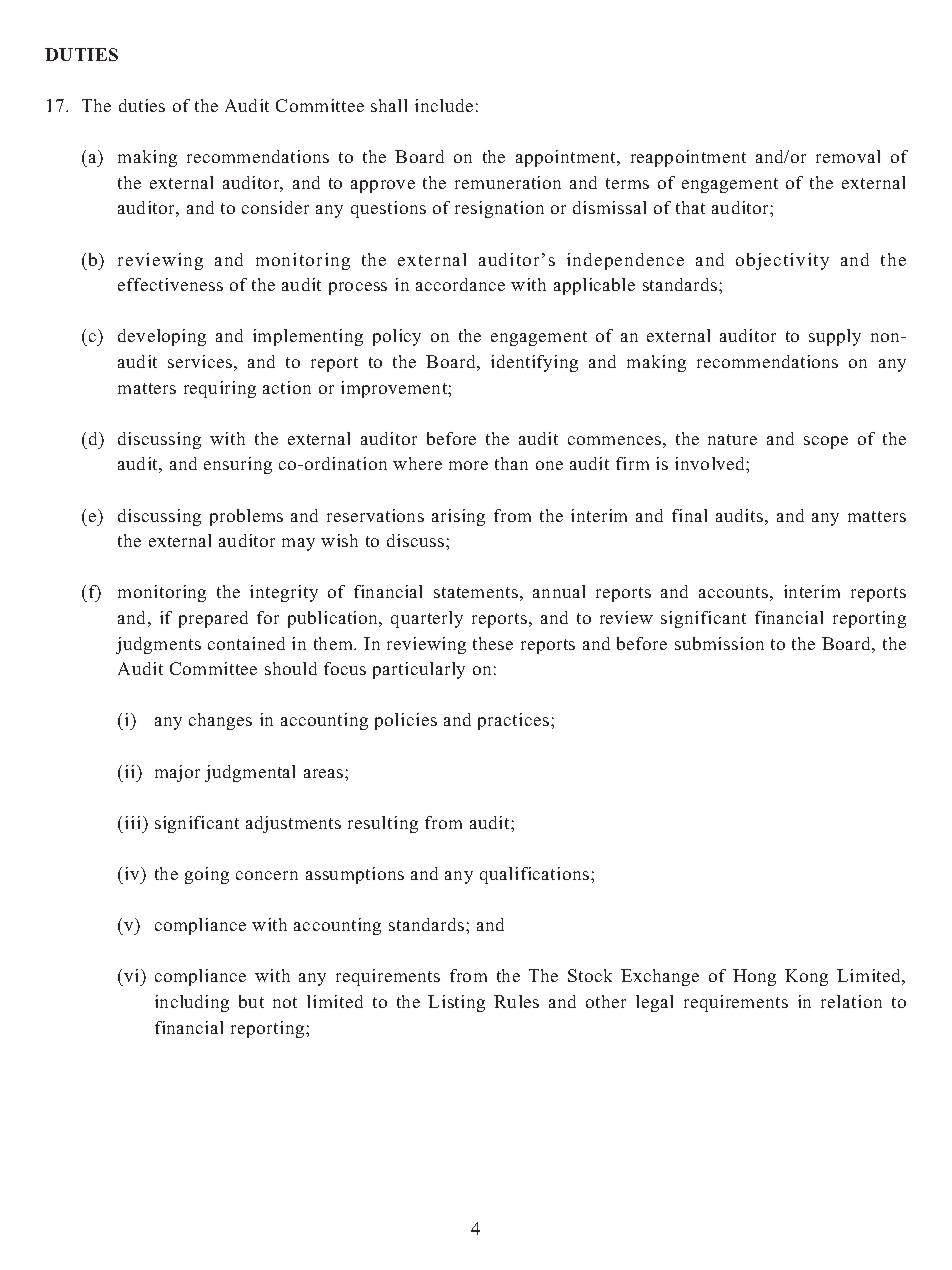  What do you see at coordinates (250, 773) in the screenshot?
I see `judgmental` at bounding box center [250, 773].
